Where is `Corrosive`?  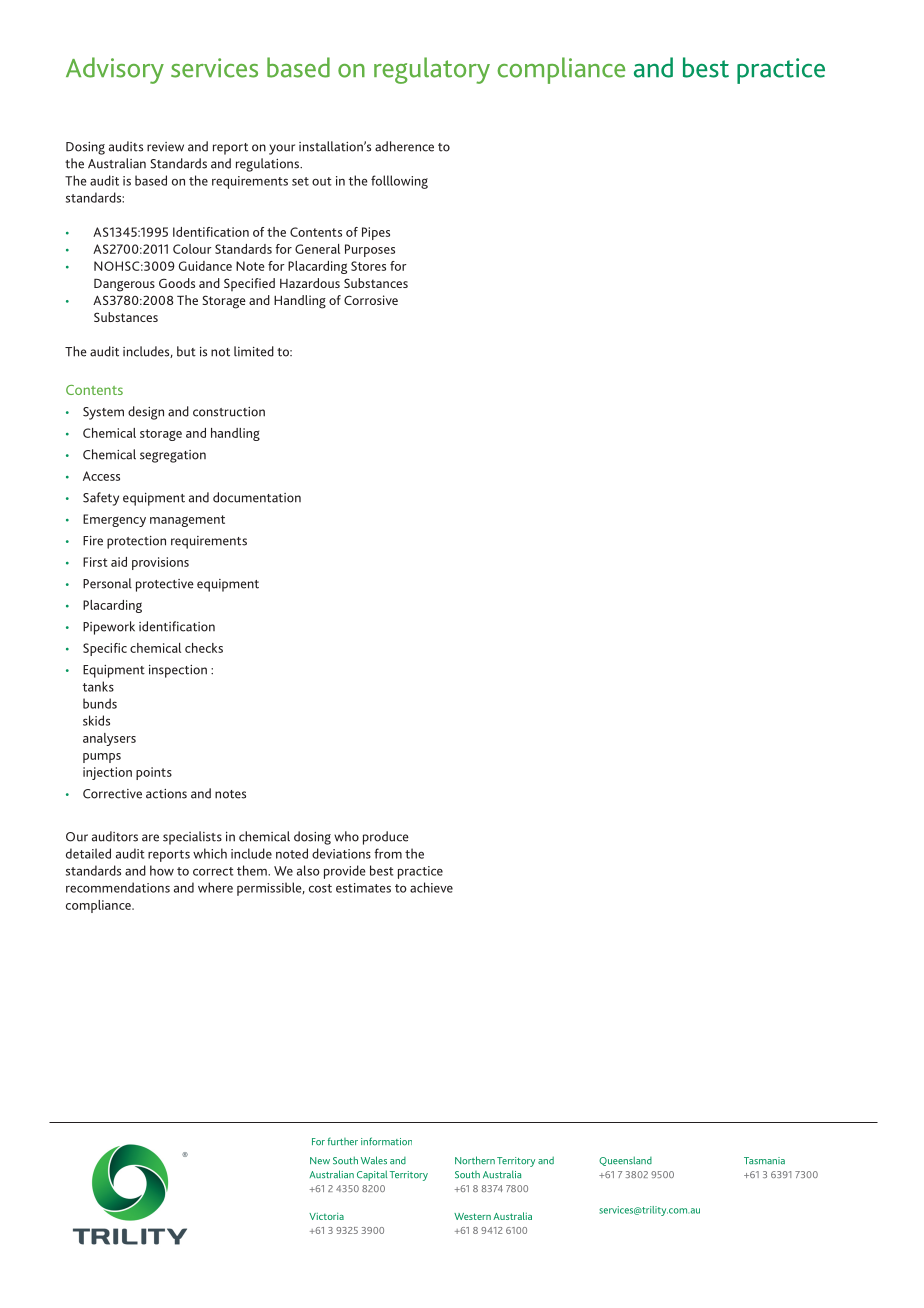 Corrosive is located at coordinates (371, 300).
